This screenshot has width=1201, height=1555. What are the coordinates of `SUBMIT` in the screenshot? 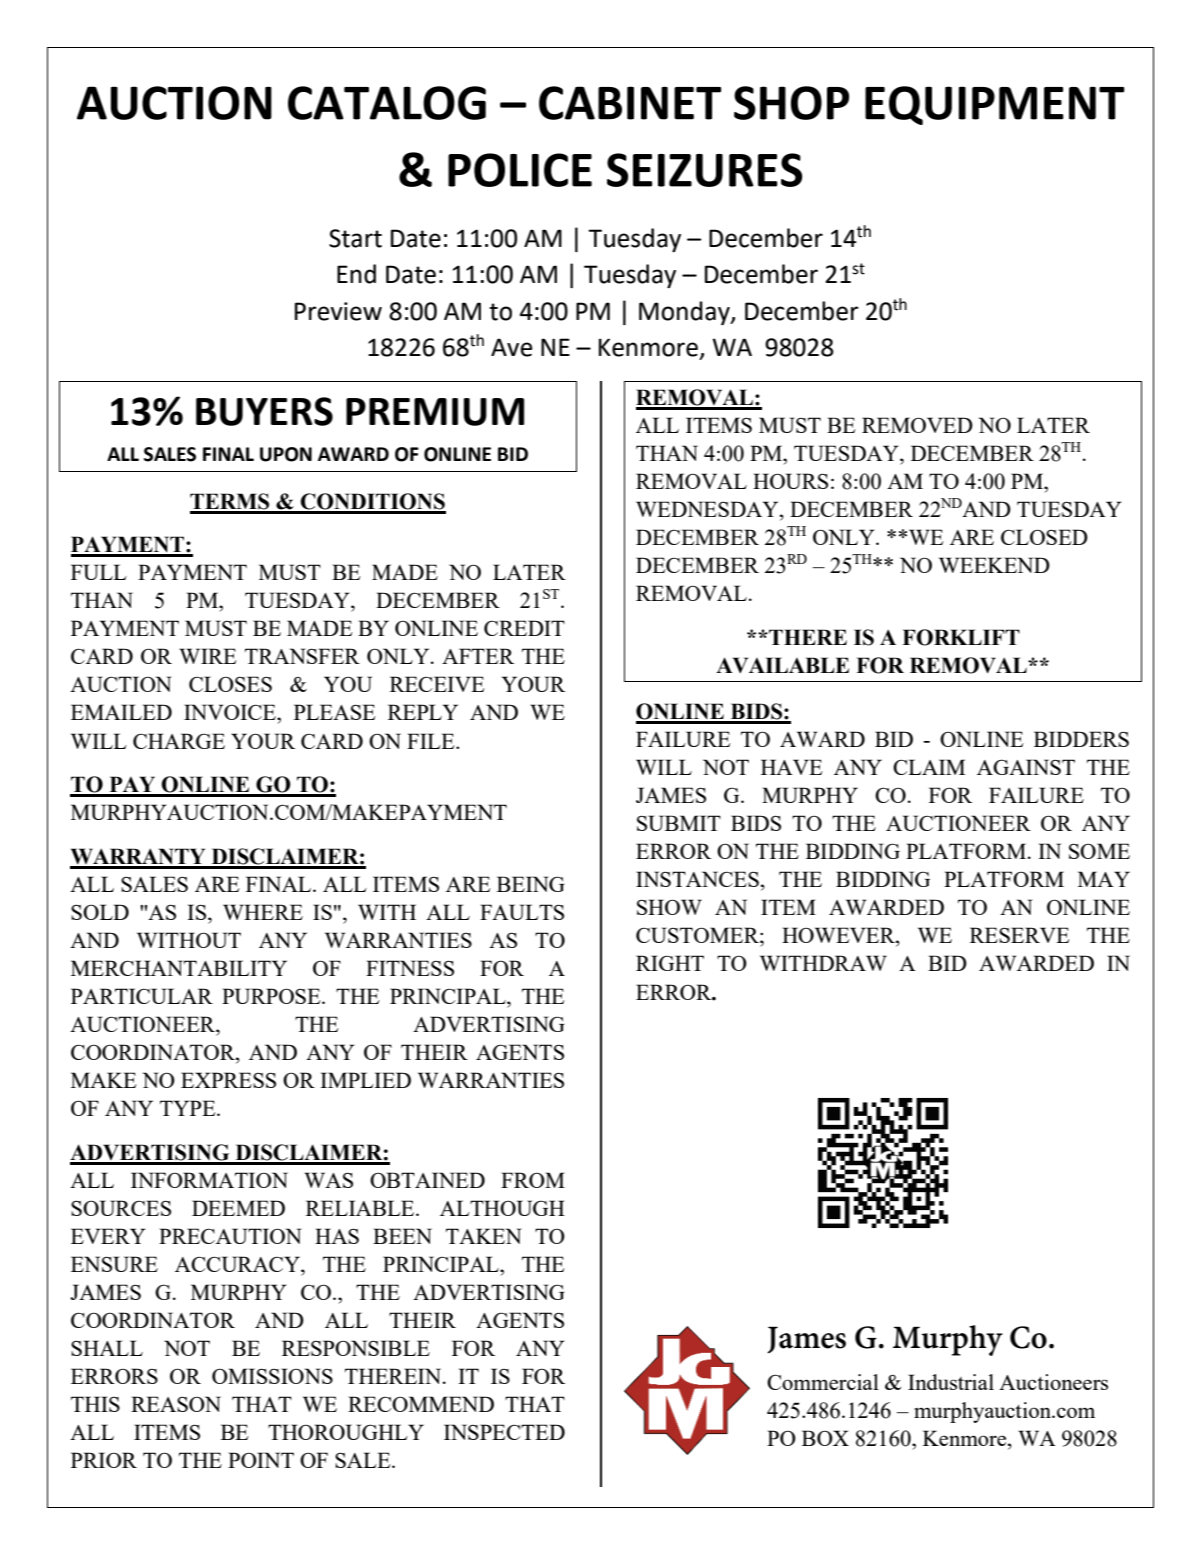 It's located at (679, 823).
